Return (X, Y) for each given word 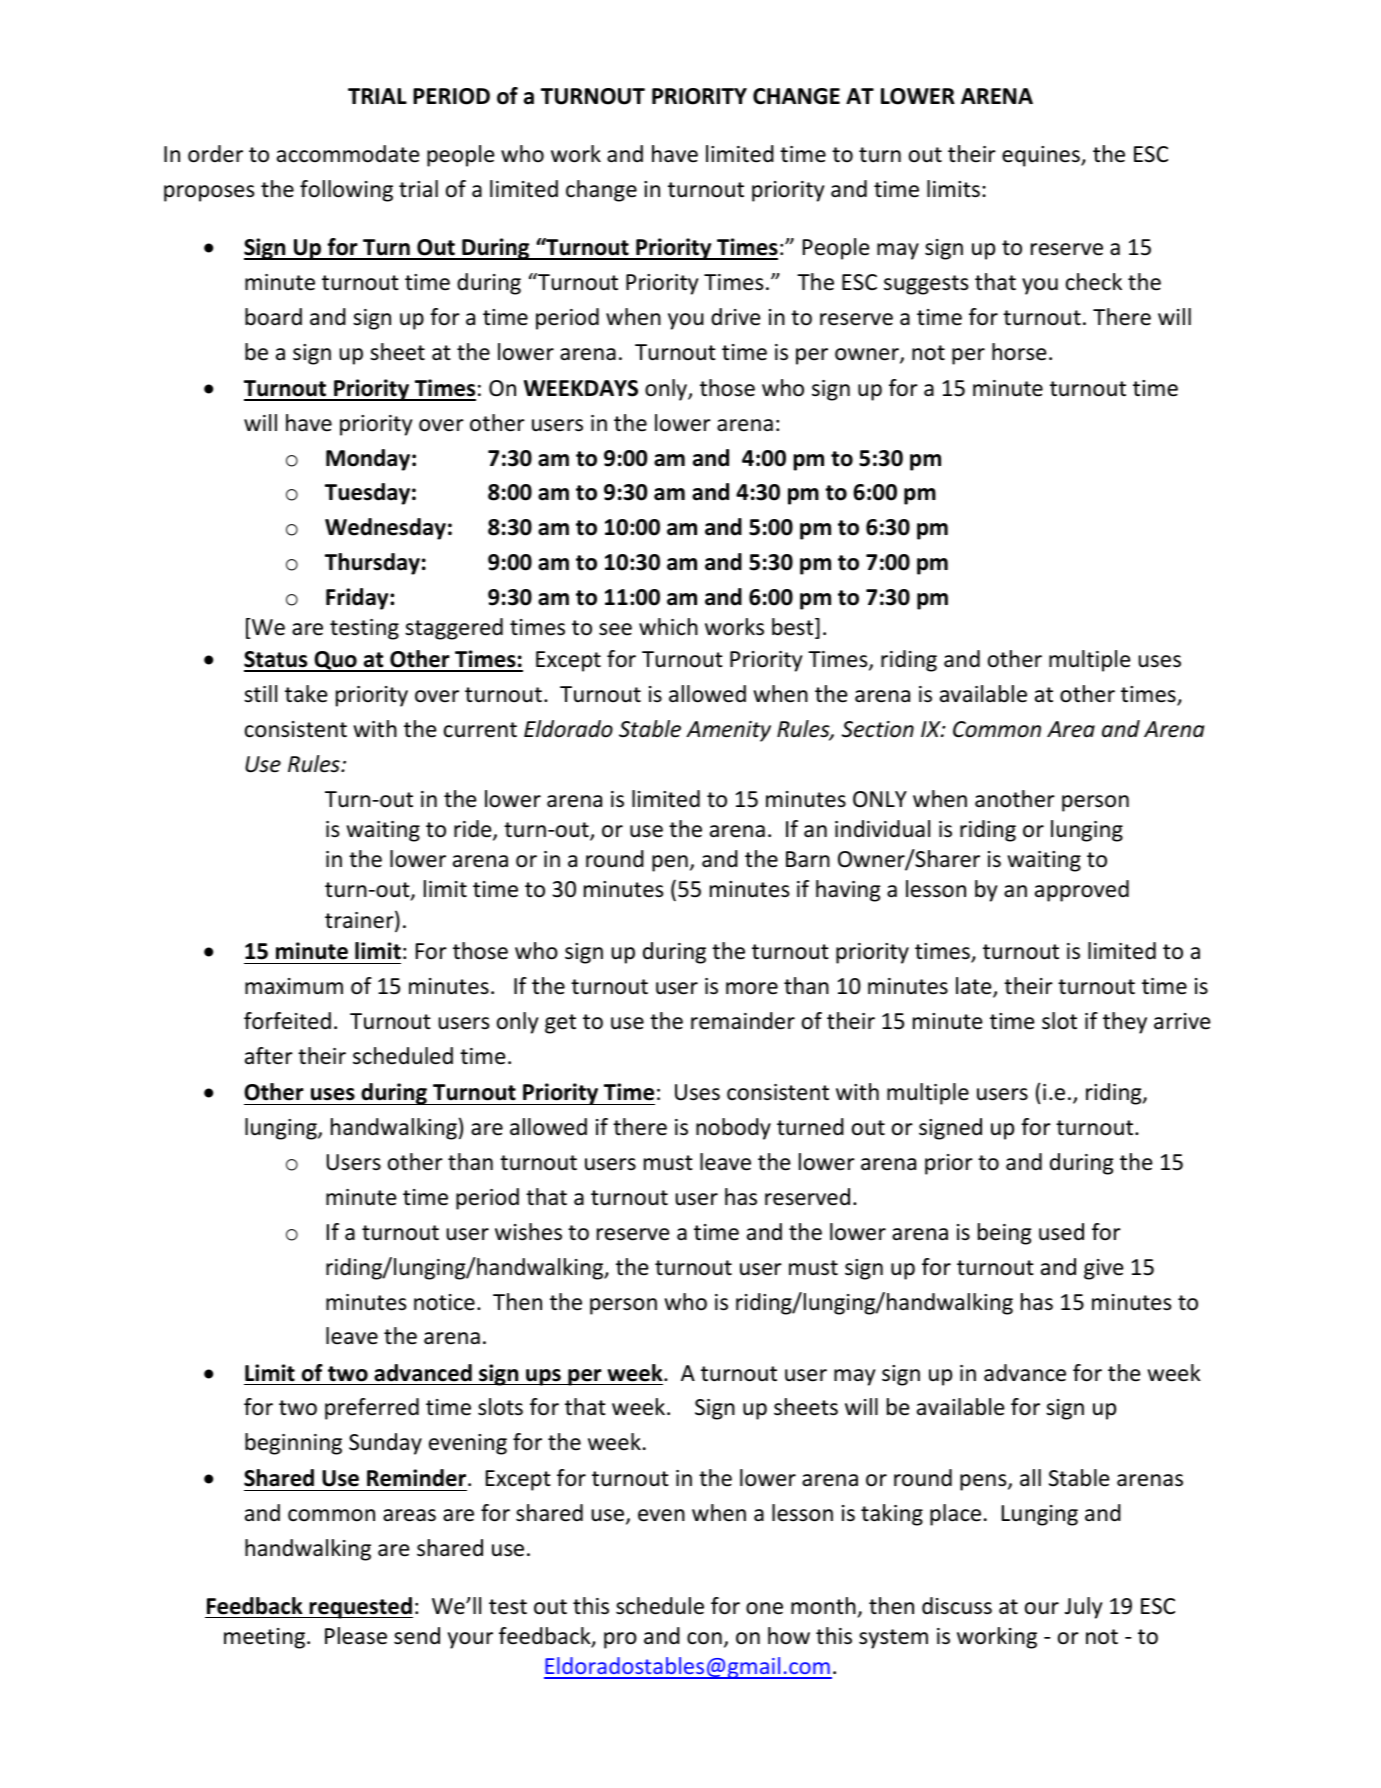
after (269, 1056)
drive (736, 317)
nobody (733, 1129)
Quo (335, 661)
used (1061, 1232)
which (668, 627)
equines (1042, 156)
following (346, 191)
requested (360, 1608)
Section (878, 729)
